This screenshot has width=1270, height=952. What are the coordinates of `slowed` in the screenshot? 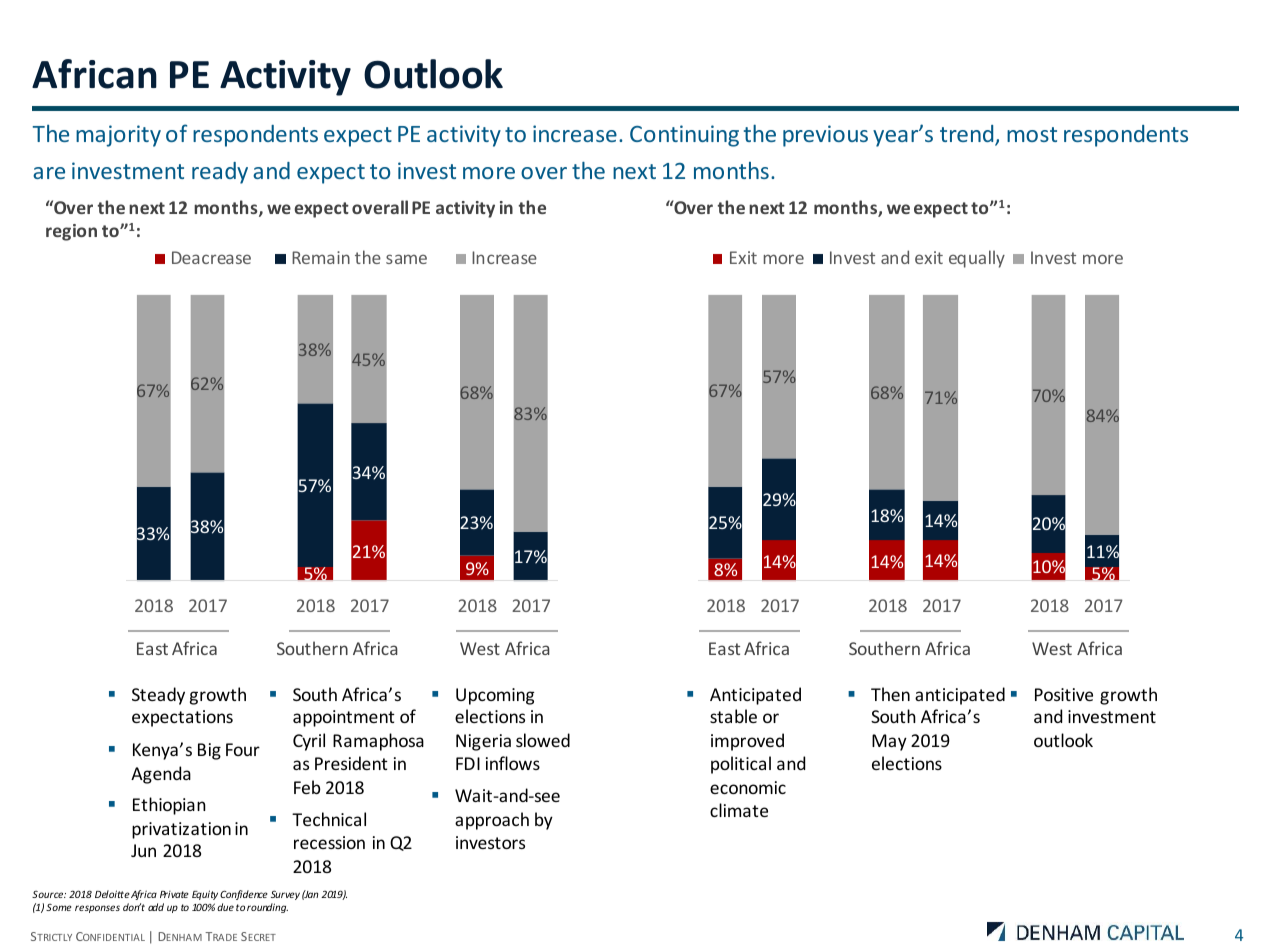 It's located at (543, 740).
